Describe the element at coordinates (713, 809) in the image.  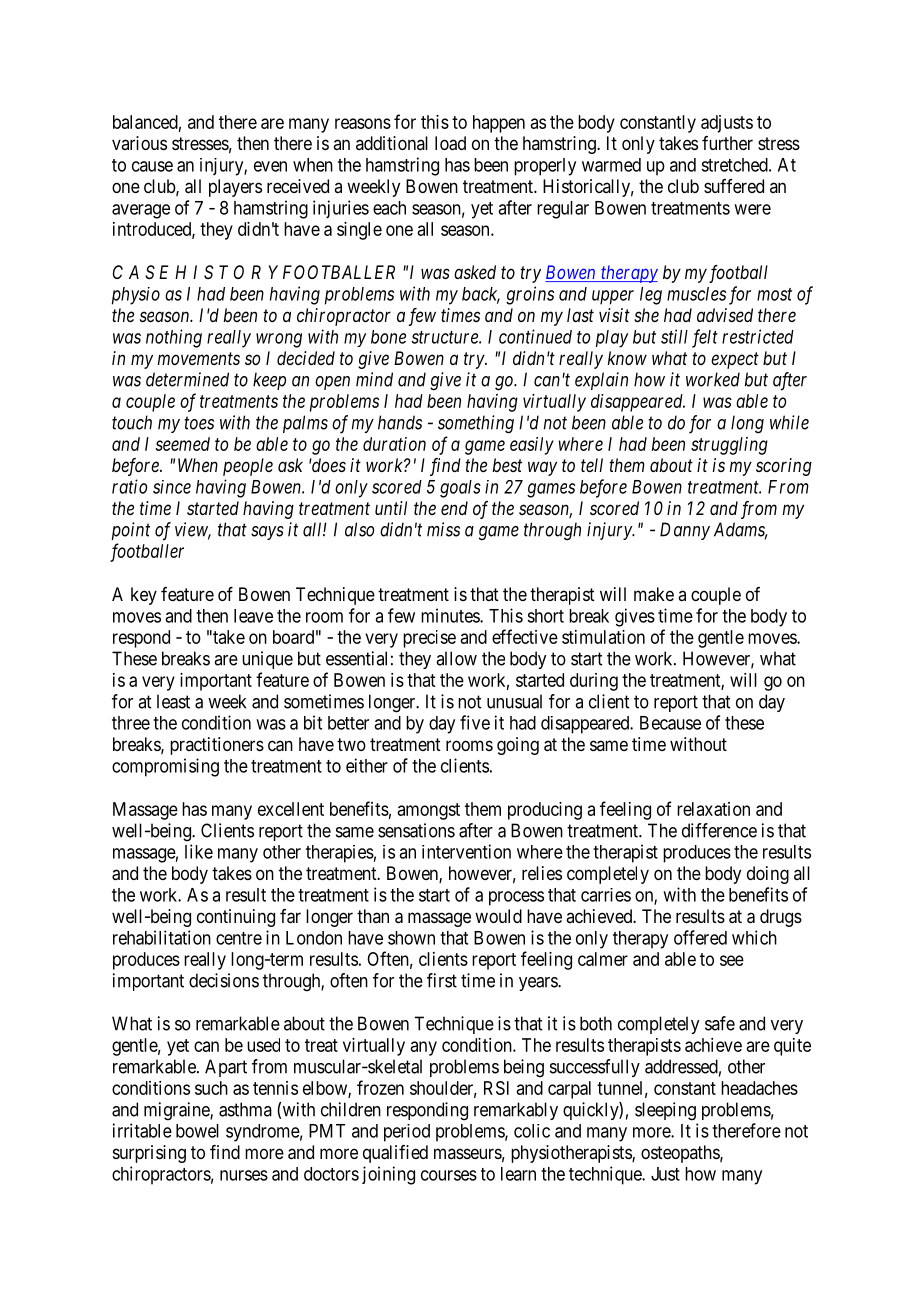
I see `relaxation` at that location.
